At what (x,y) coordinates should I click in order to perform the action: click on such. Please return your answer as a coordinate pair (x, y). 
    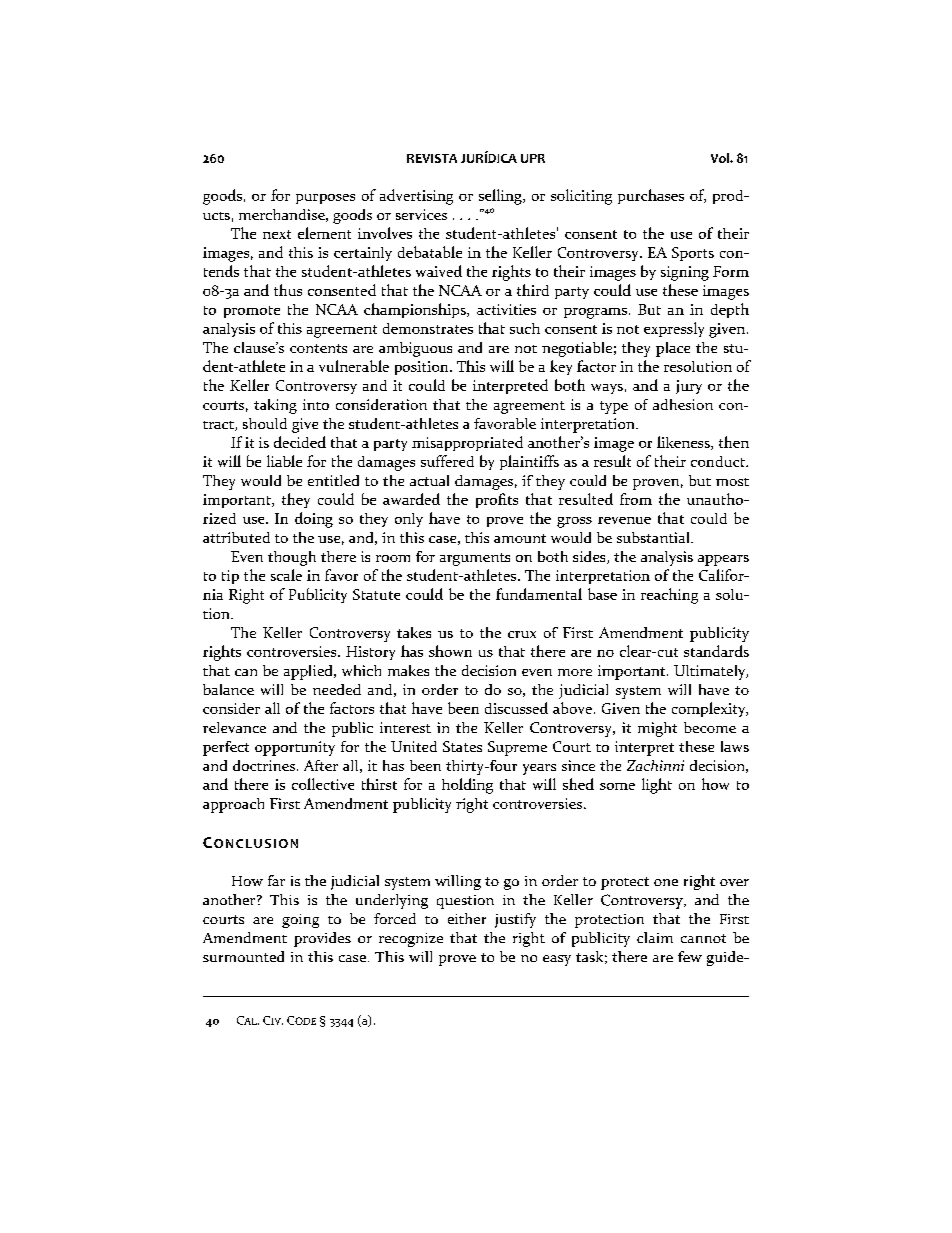
    Looking at the image, I should click on (525, 328).
